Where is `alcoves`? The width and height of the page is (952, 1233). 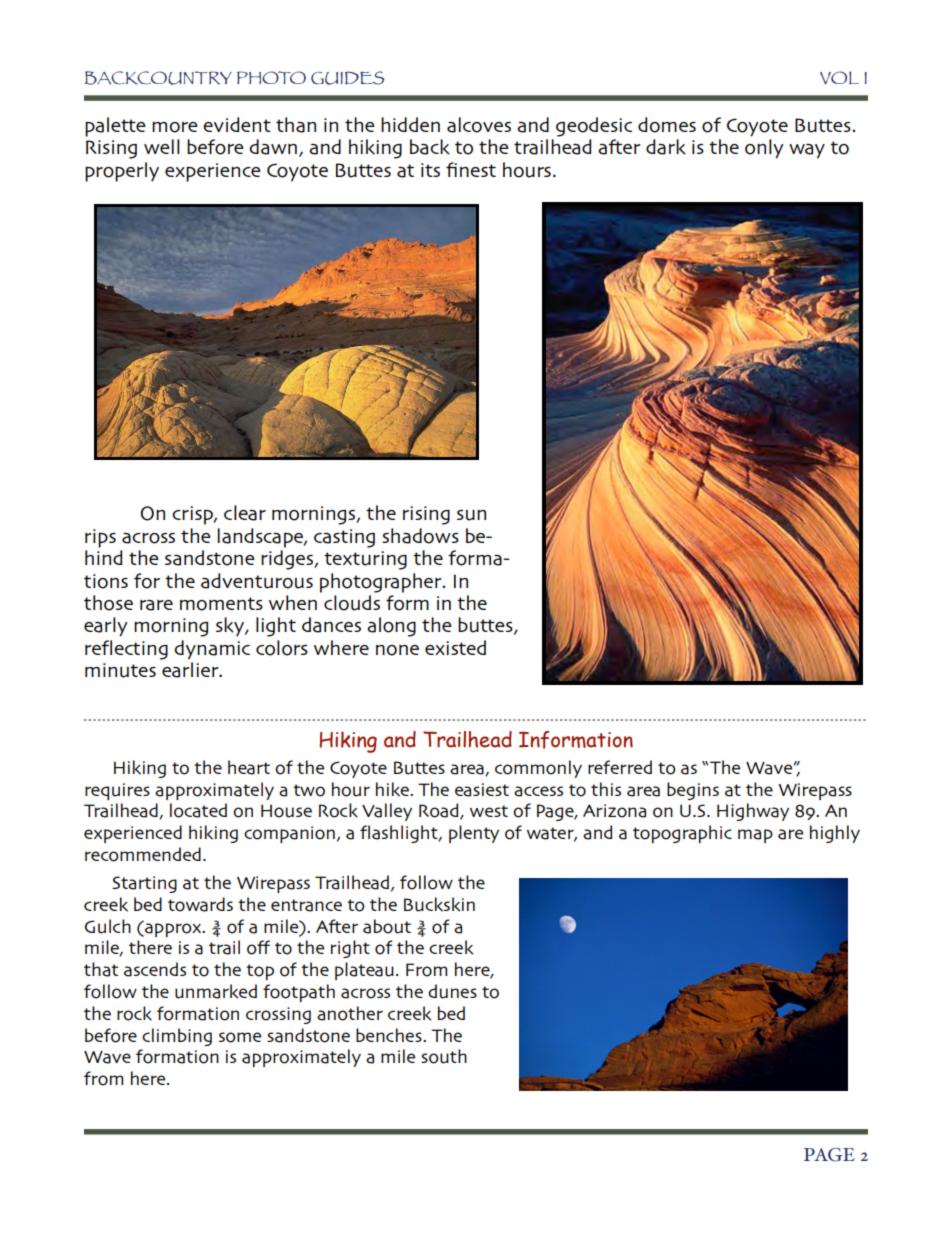
alcoves is located at coordinates (479, 125).
